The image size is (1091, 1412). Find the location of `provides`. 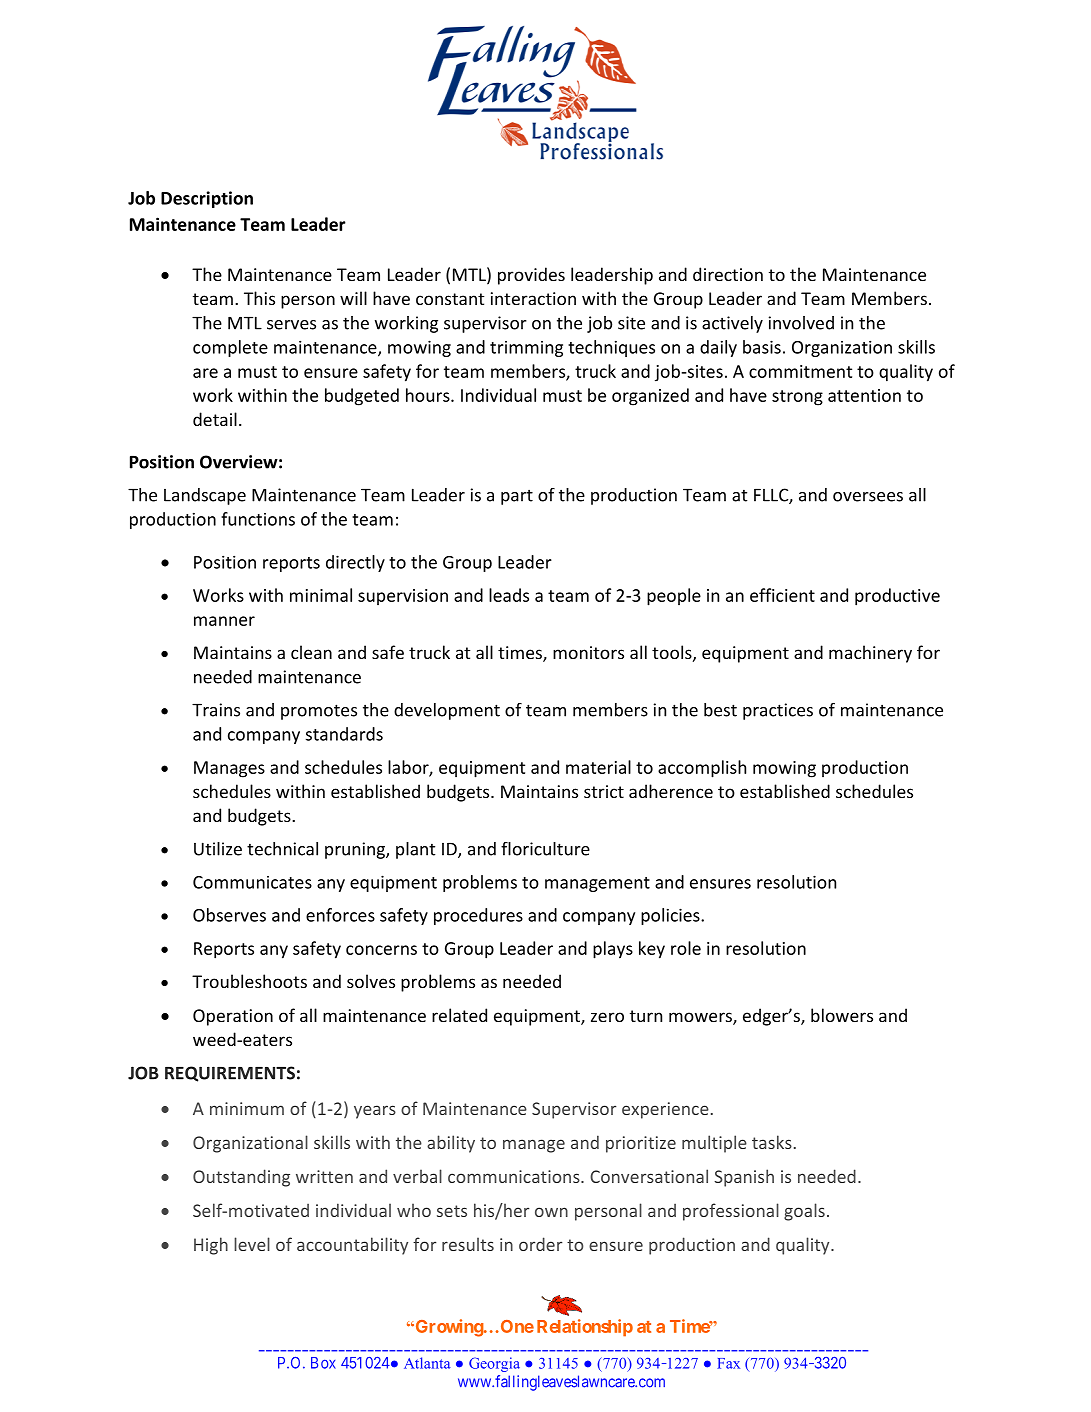

provides is located at coordinates (531, 276).
